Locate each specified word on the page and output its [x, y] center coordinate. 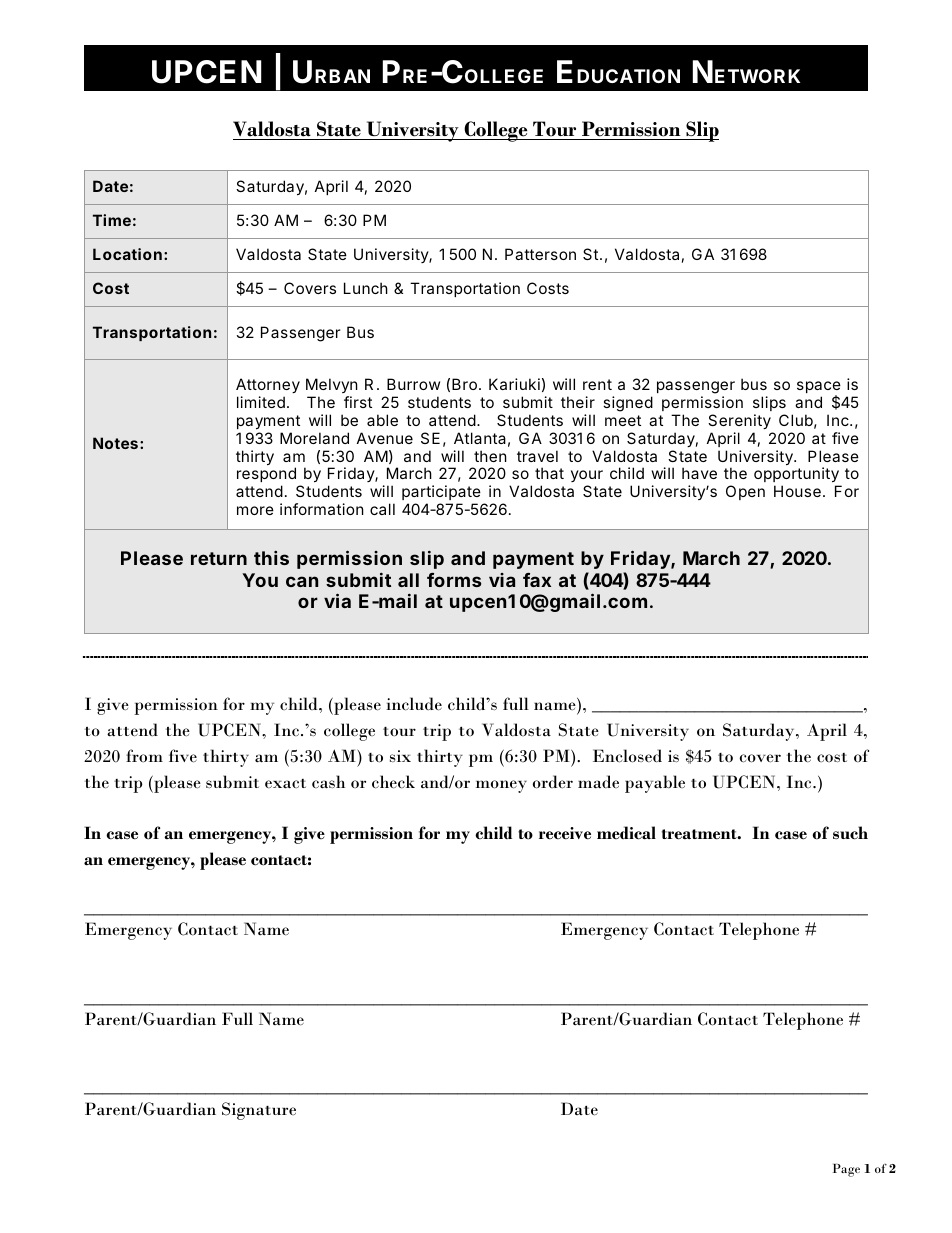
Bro [464, 384]
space [819, 388]
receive [565, 833]
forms [454, 580]
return [219, 558]
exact [285, 784]
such [850, 833]
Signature [259, 1111]
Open [745, 492]
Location [127, 254]
